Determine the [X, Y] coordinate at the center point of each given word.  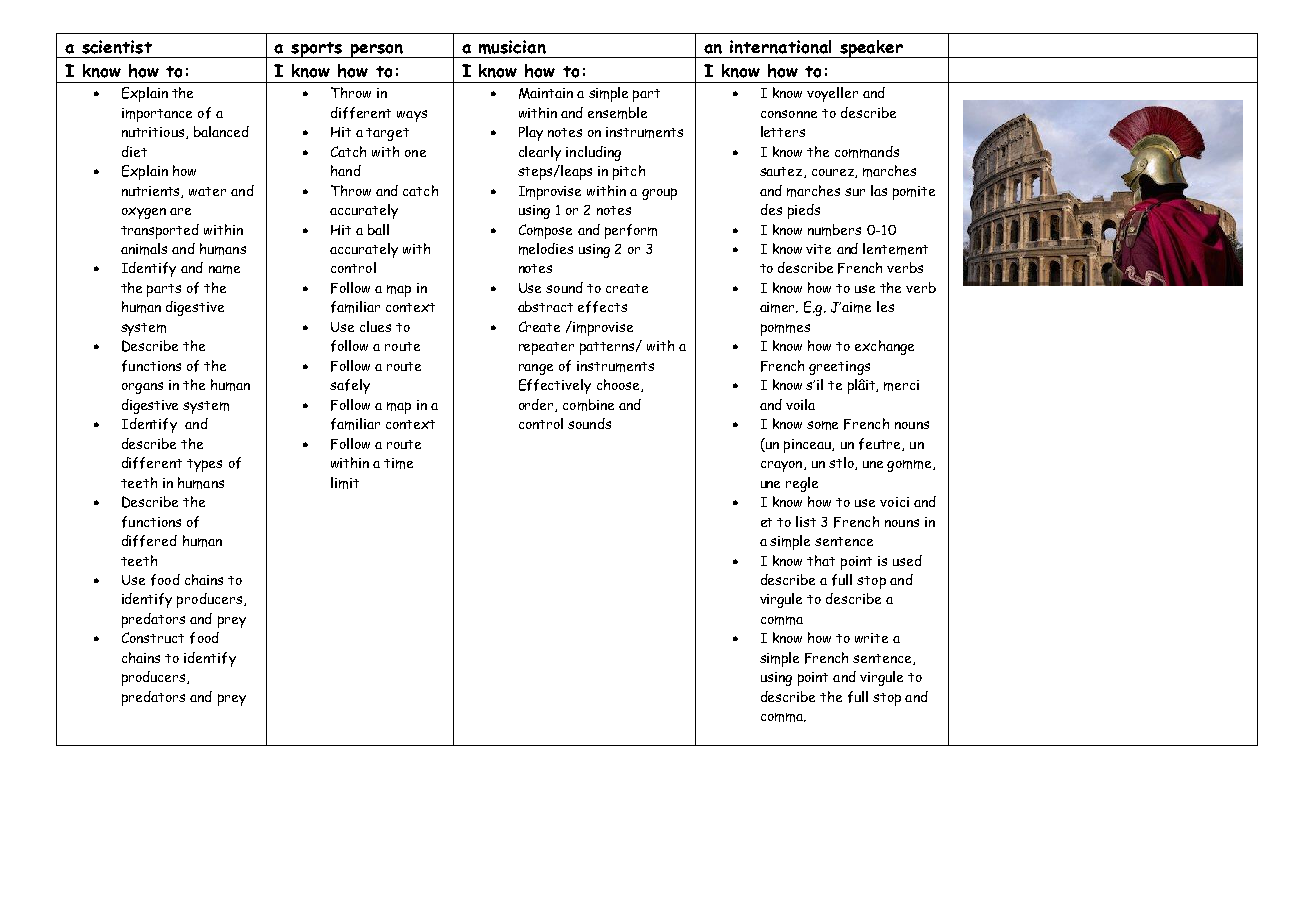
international [780, 47]
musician [512, 47]
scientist [117, 47]
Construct [153, 637]
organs [142, 388]
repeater [546, 348]
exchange [884, 347]
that [821, 560]
